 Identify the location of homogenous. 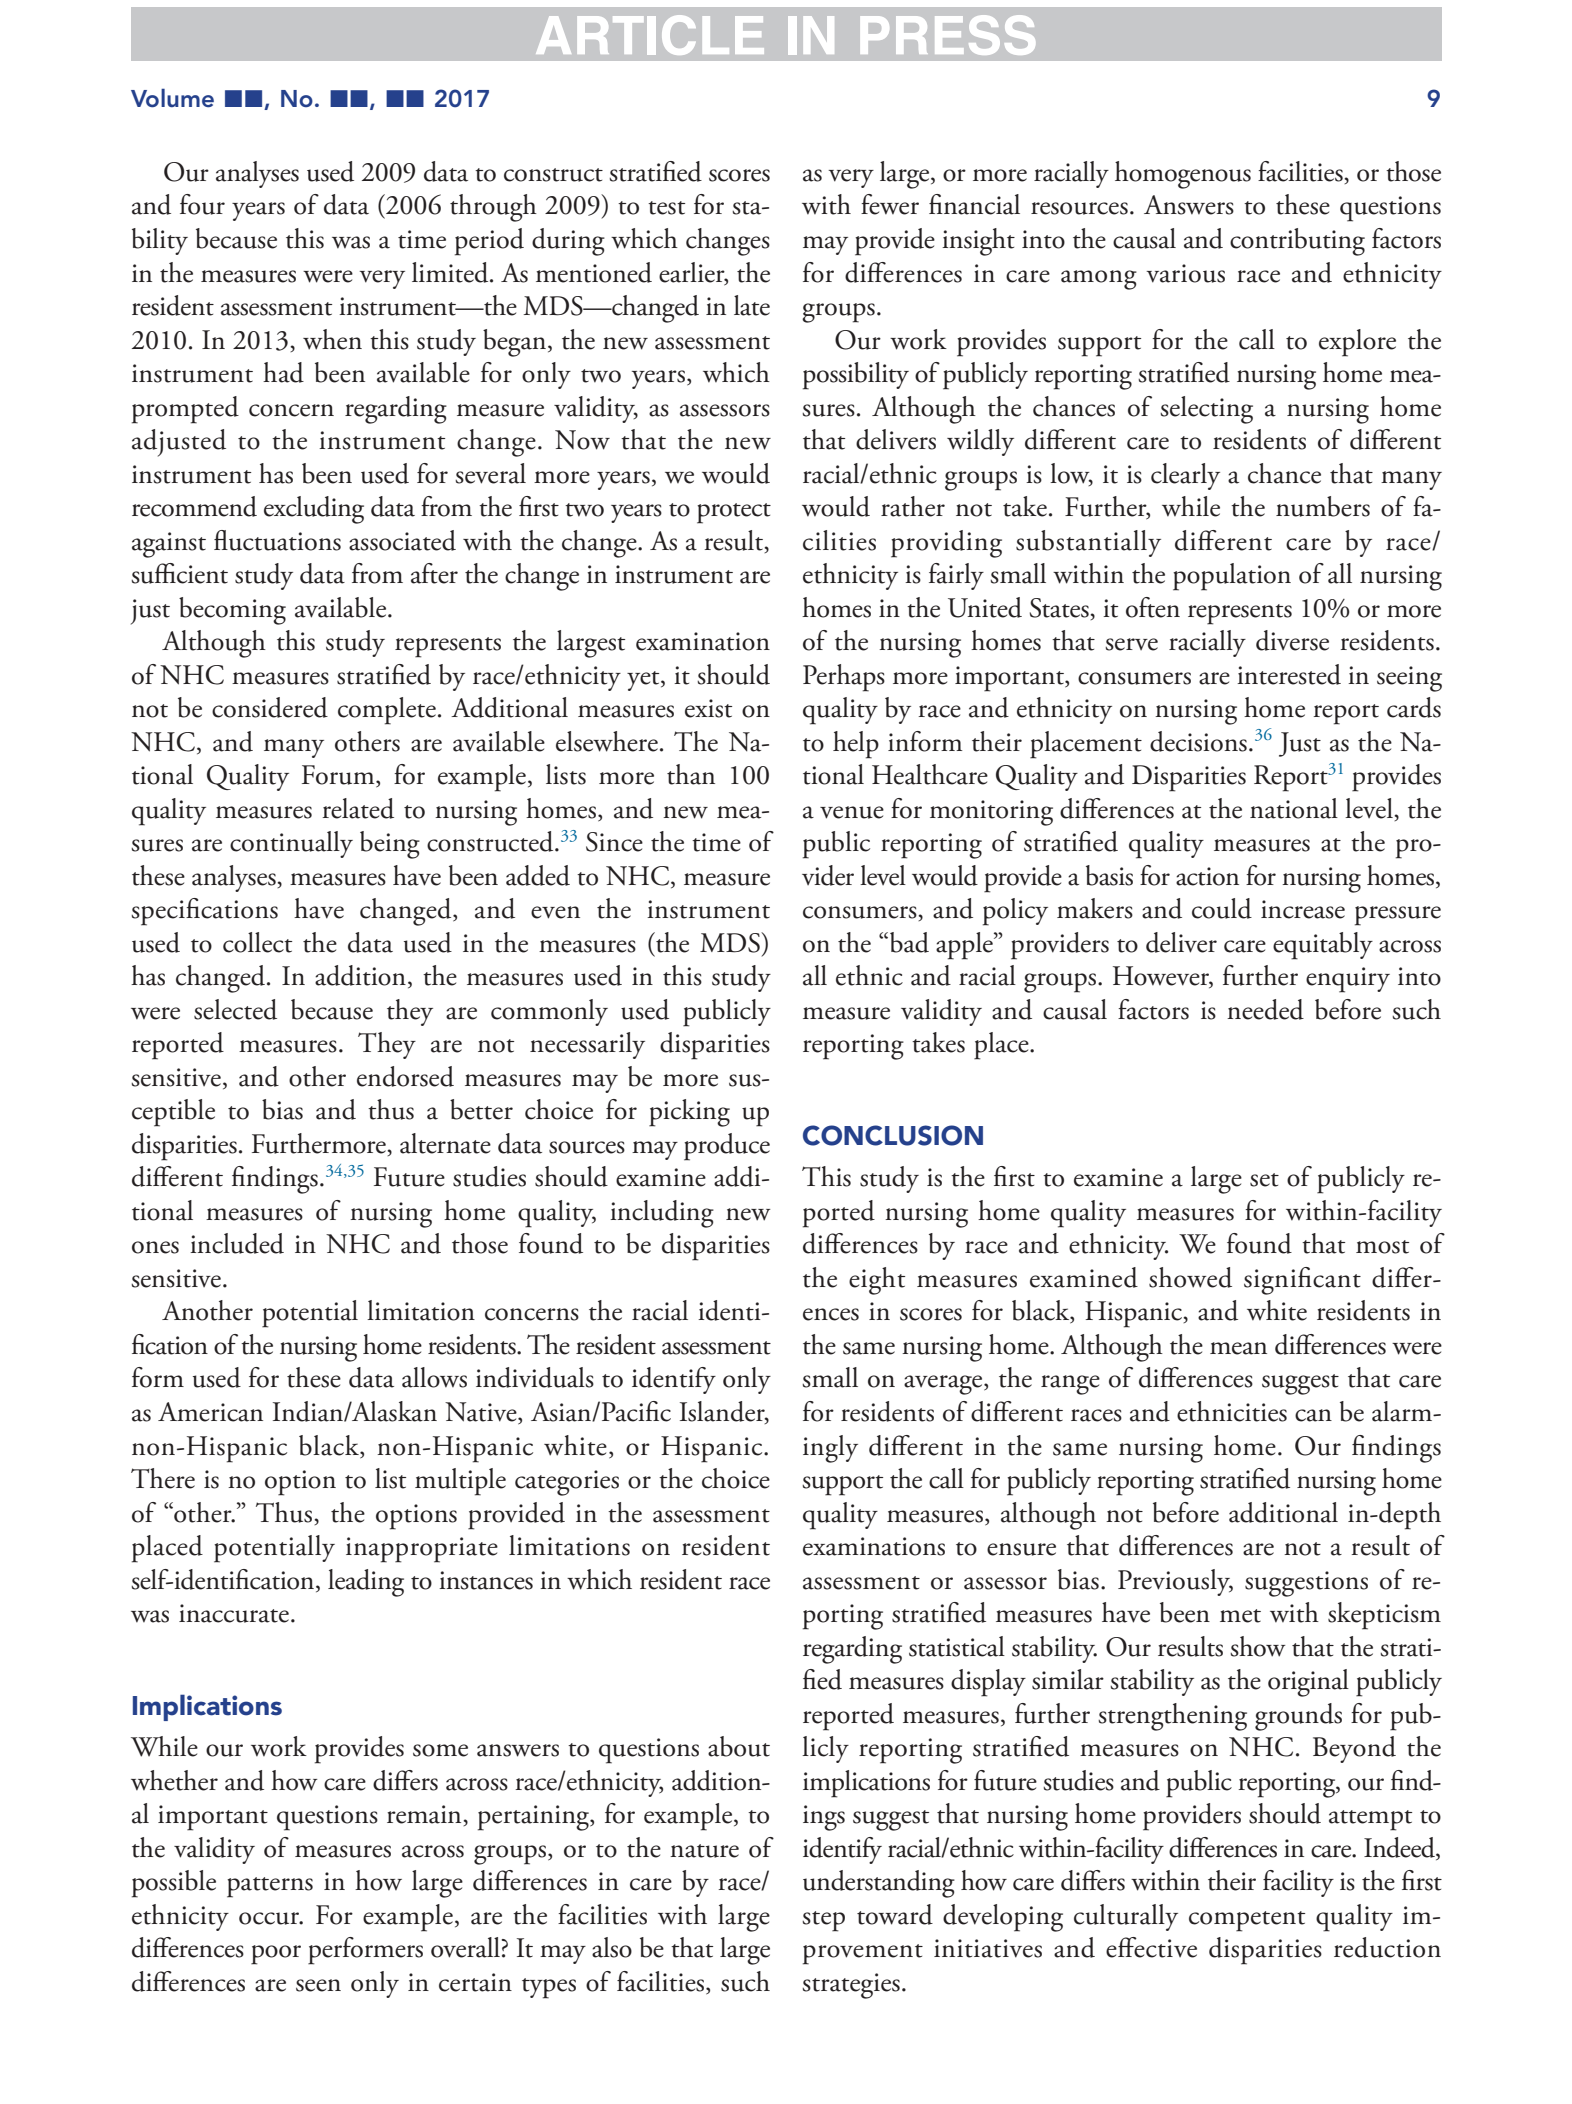
(1183, 175).
